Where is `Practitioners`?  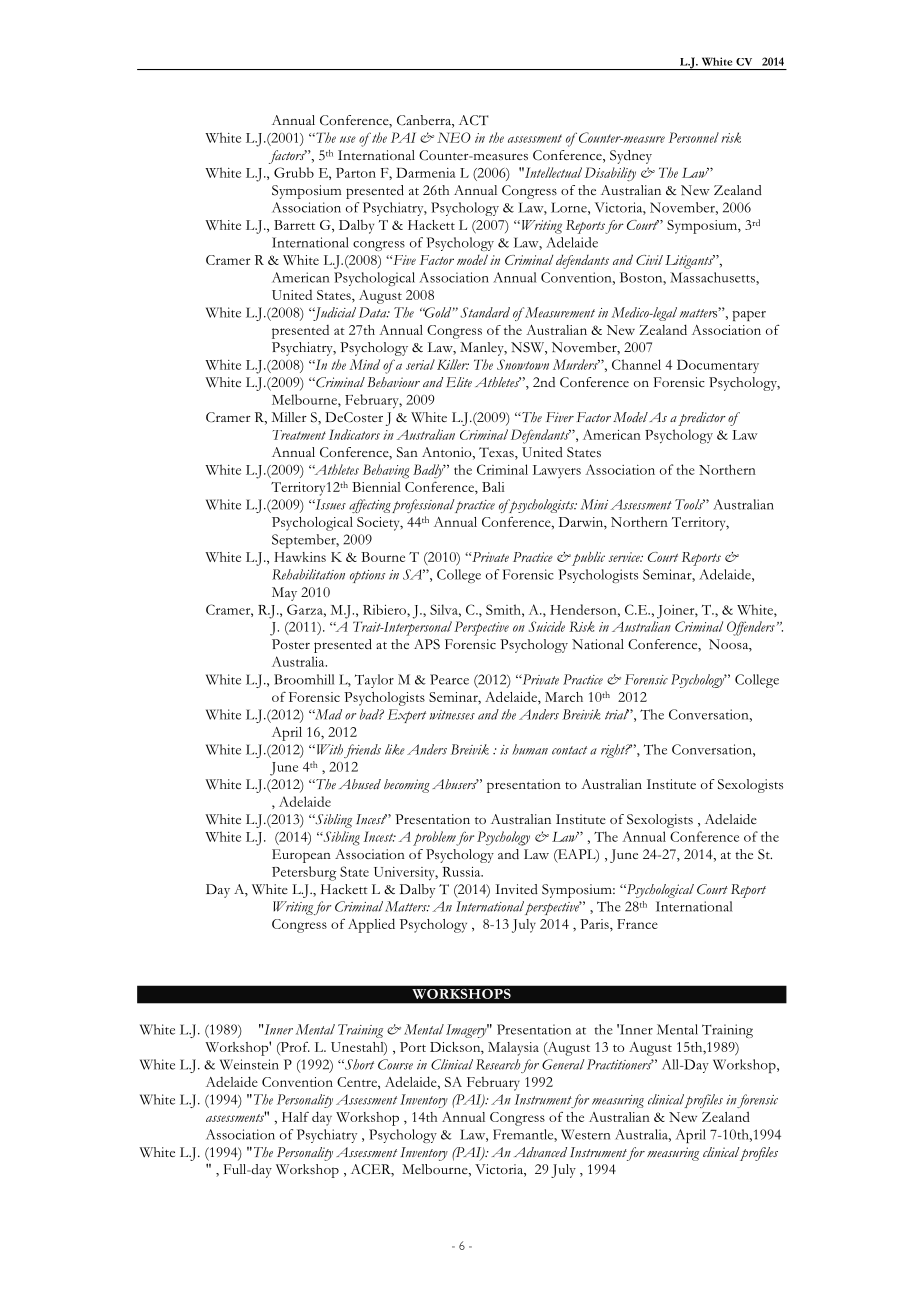 Practitioners is located at coordinates (620, 1064).
